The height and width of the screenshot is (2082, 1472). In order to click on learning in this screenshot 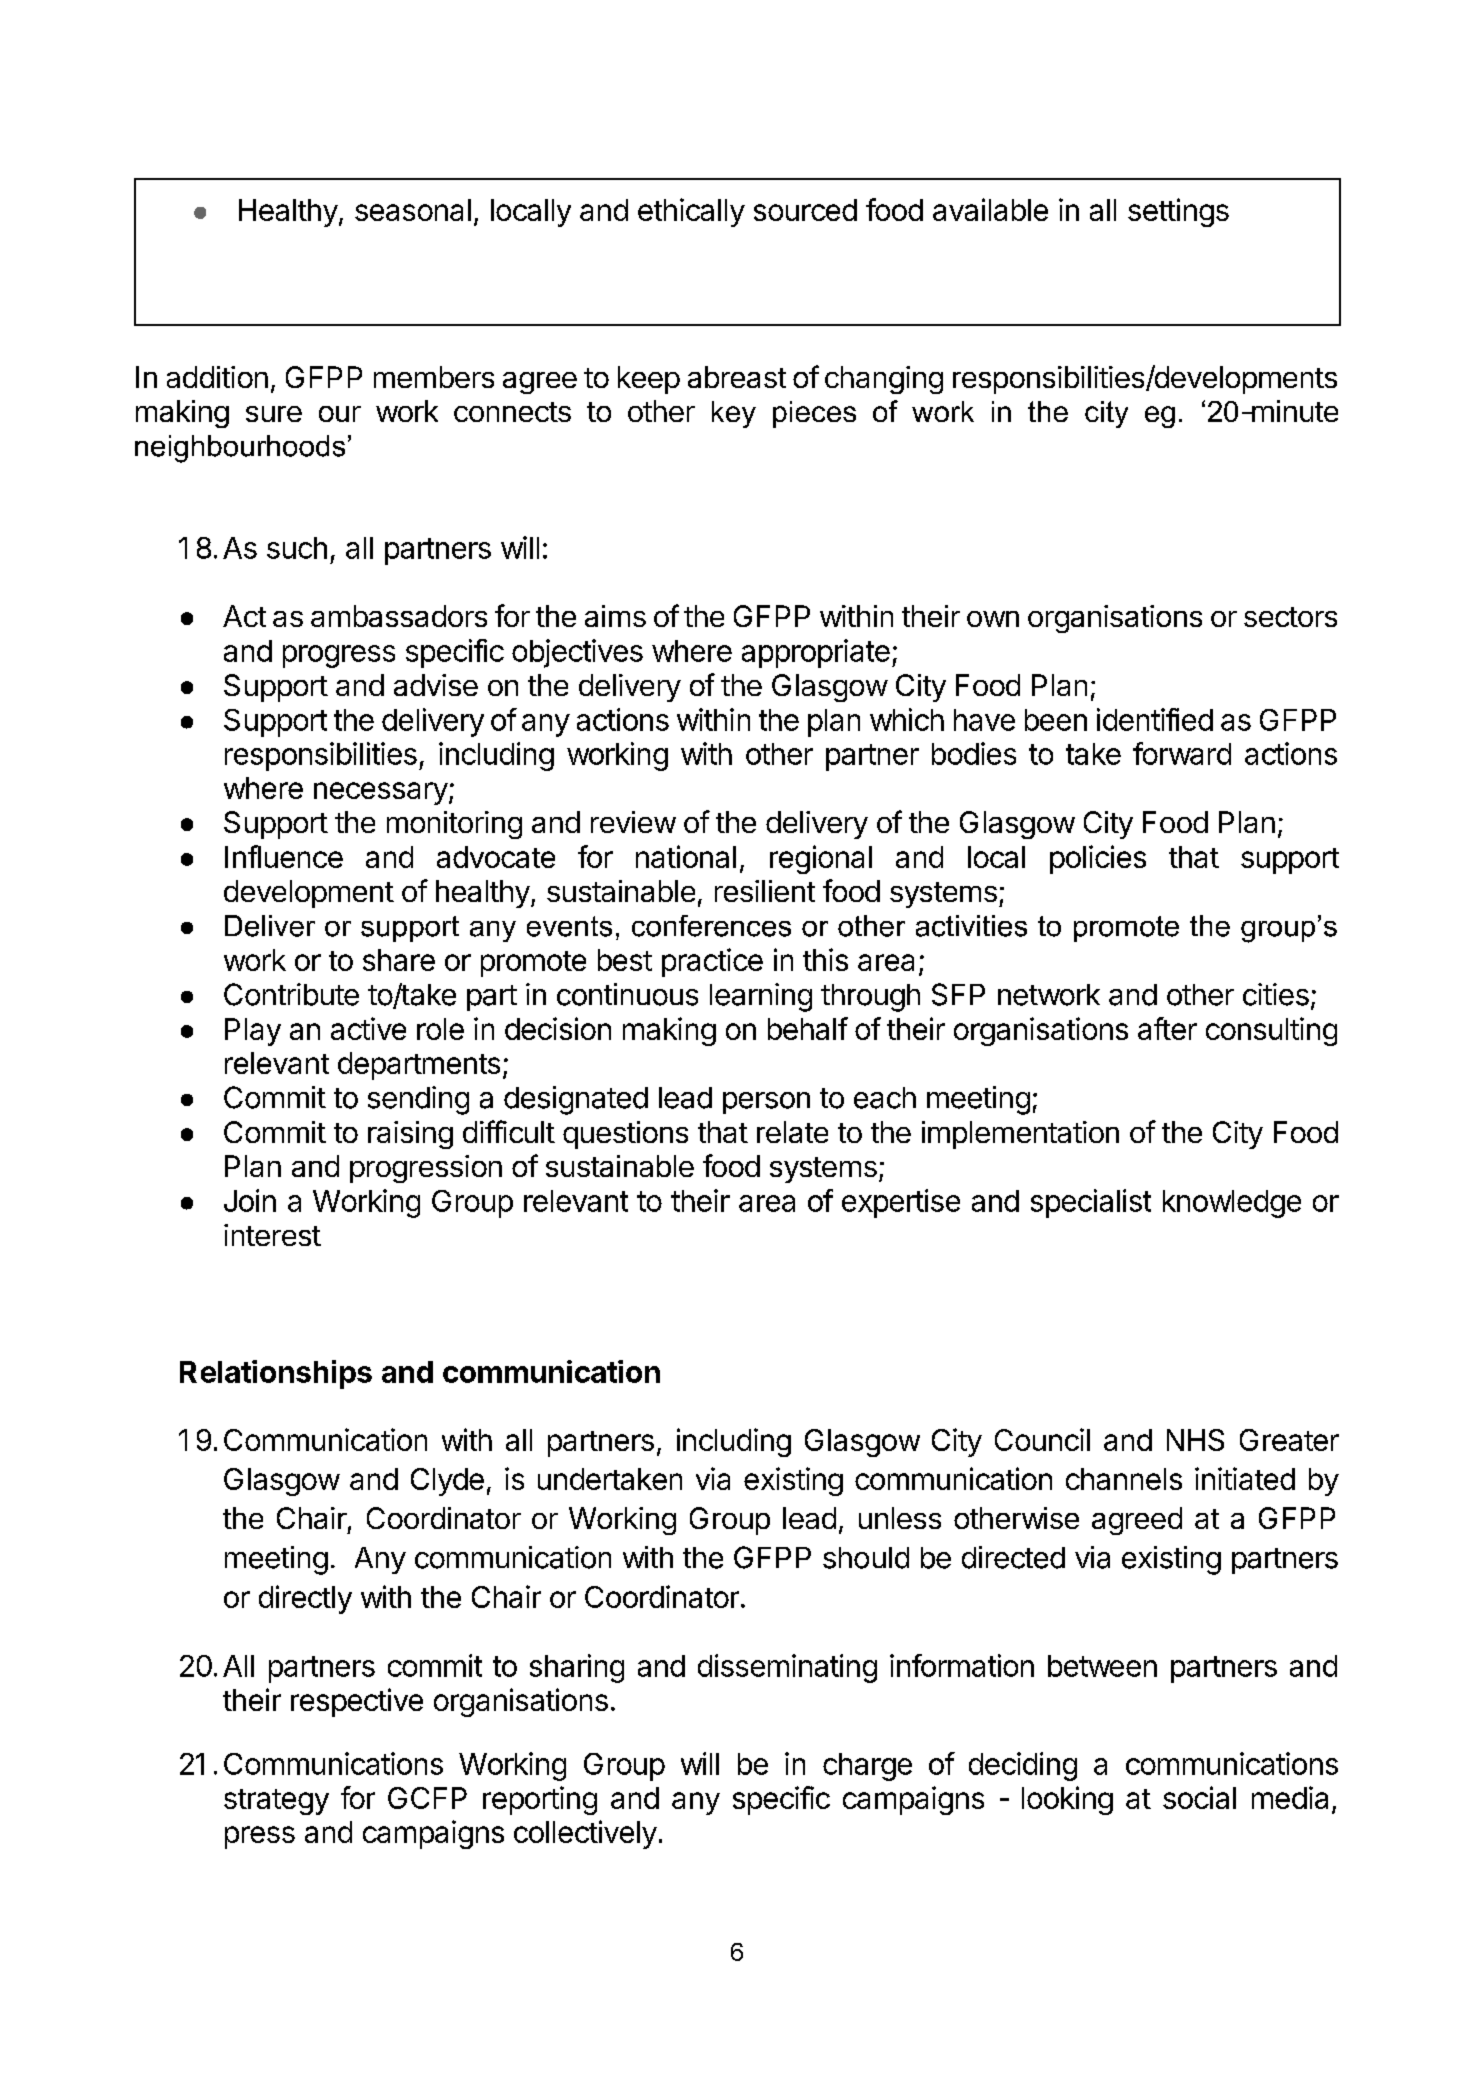, I will do `click(761, 997)`.
